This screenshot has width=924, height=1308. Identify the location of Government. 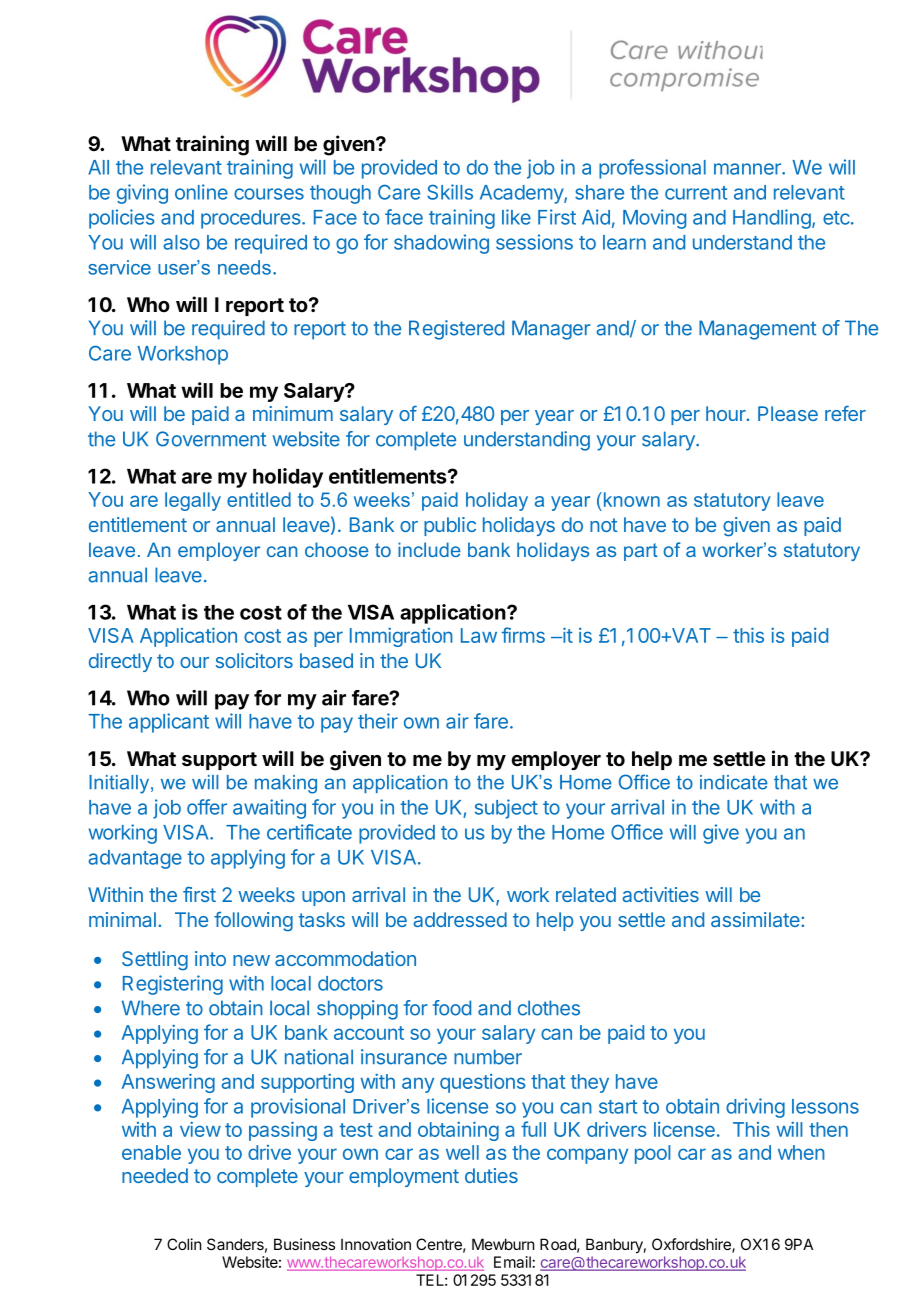
(211, 439).
